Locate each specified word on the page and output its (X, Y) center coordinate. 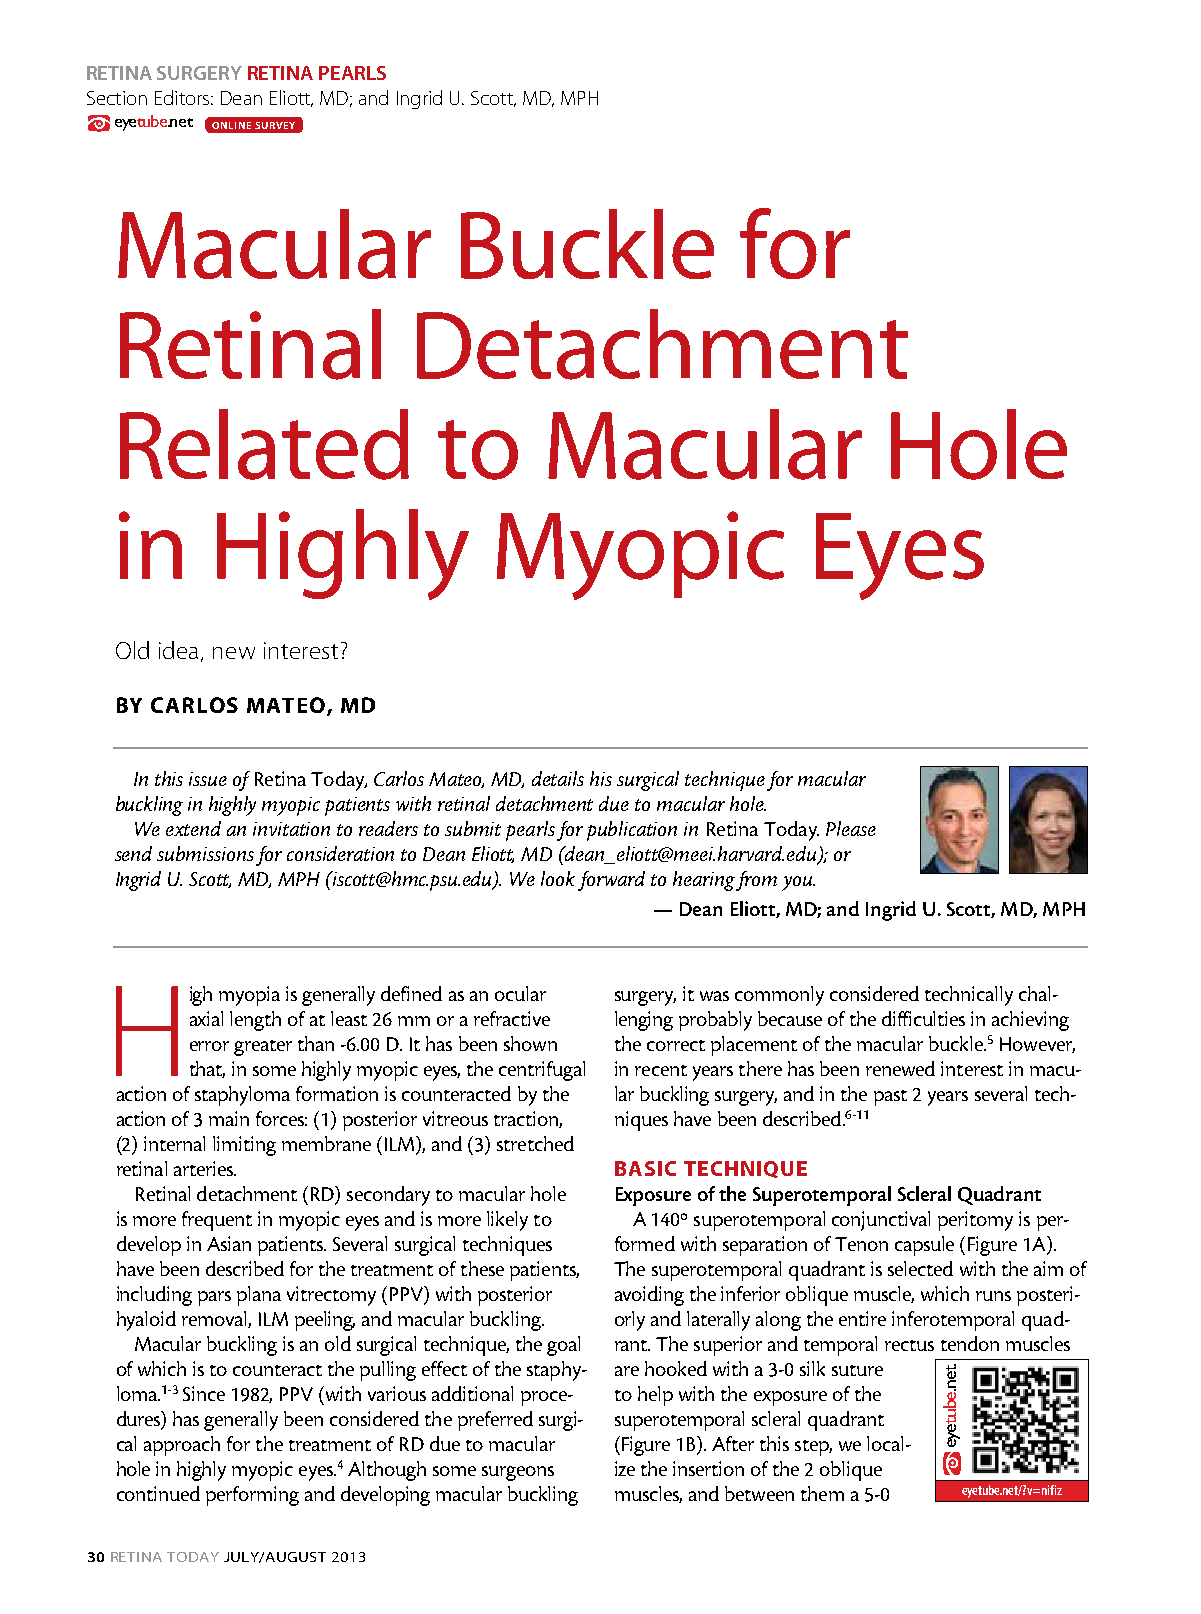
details (558, 778)
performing (252, 1496)
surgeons (518, 1473)
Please (851, 828)
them (822, 1493)
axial (206, 1018)
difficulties (923, 1018)
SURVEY (275, 125)
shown (530, 1043)
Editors (183, 97)
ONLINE (231, 125)
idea (178, 650)
